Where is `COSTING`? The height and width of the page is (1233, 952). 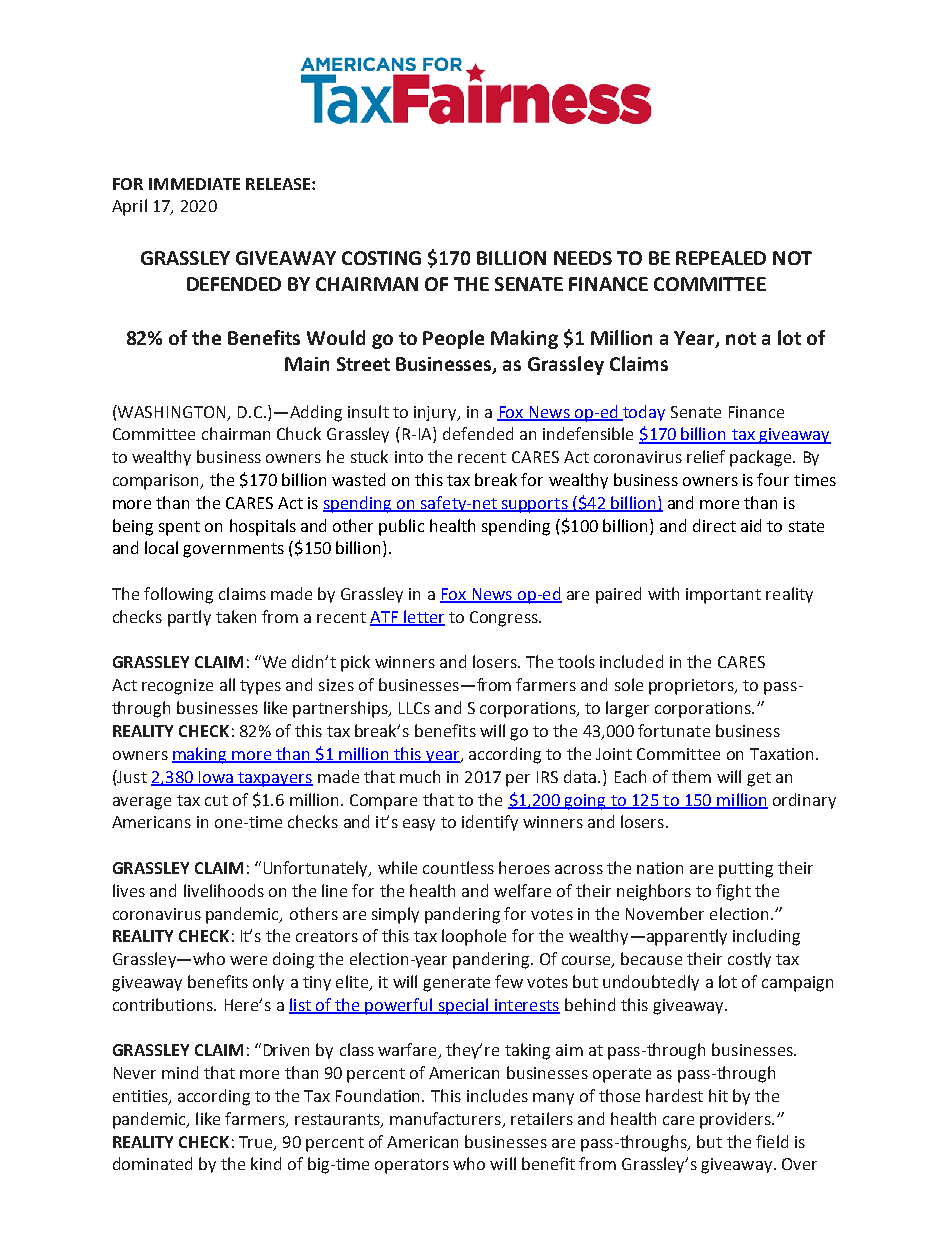
COSTING is located at coordinates (381, 258).
